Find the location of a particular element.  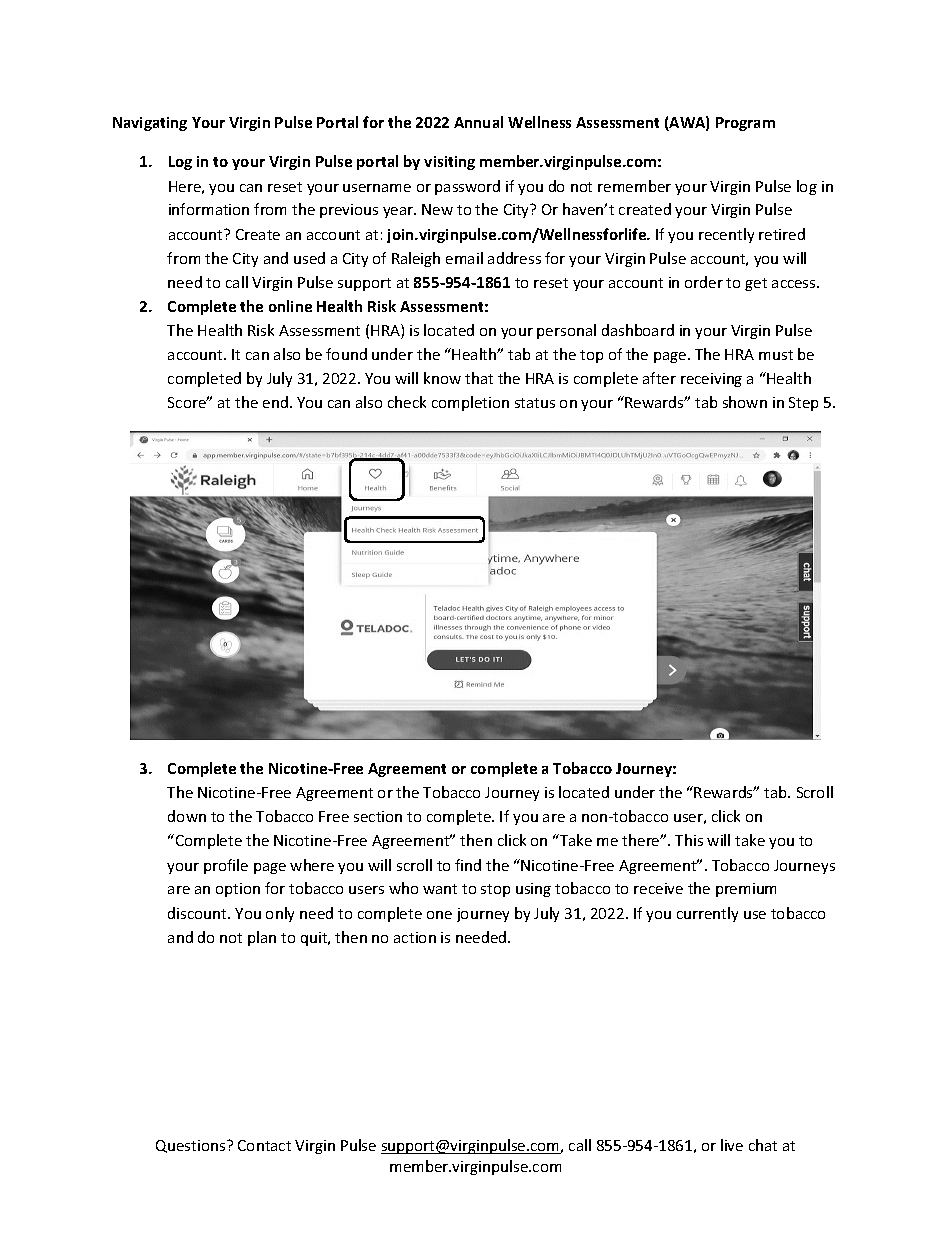

shown is located at coordinates (745, 402).
